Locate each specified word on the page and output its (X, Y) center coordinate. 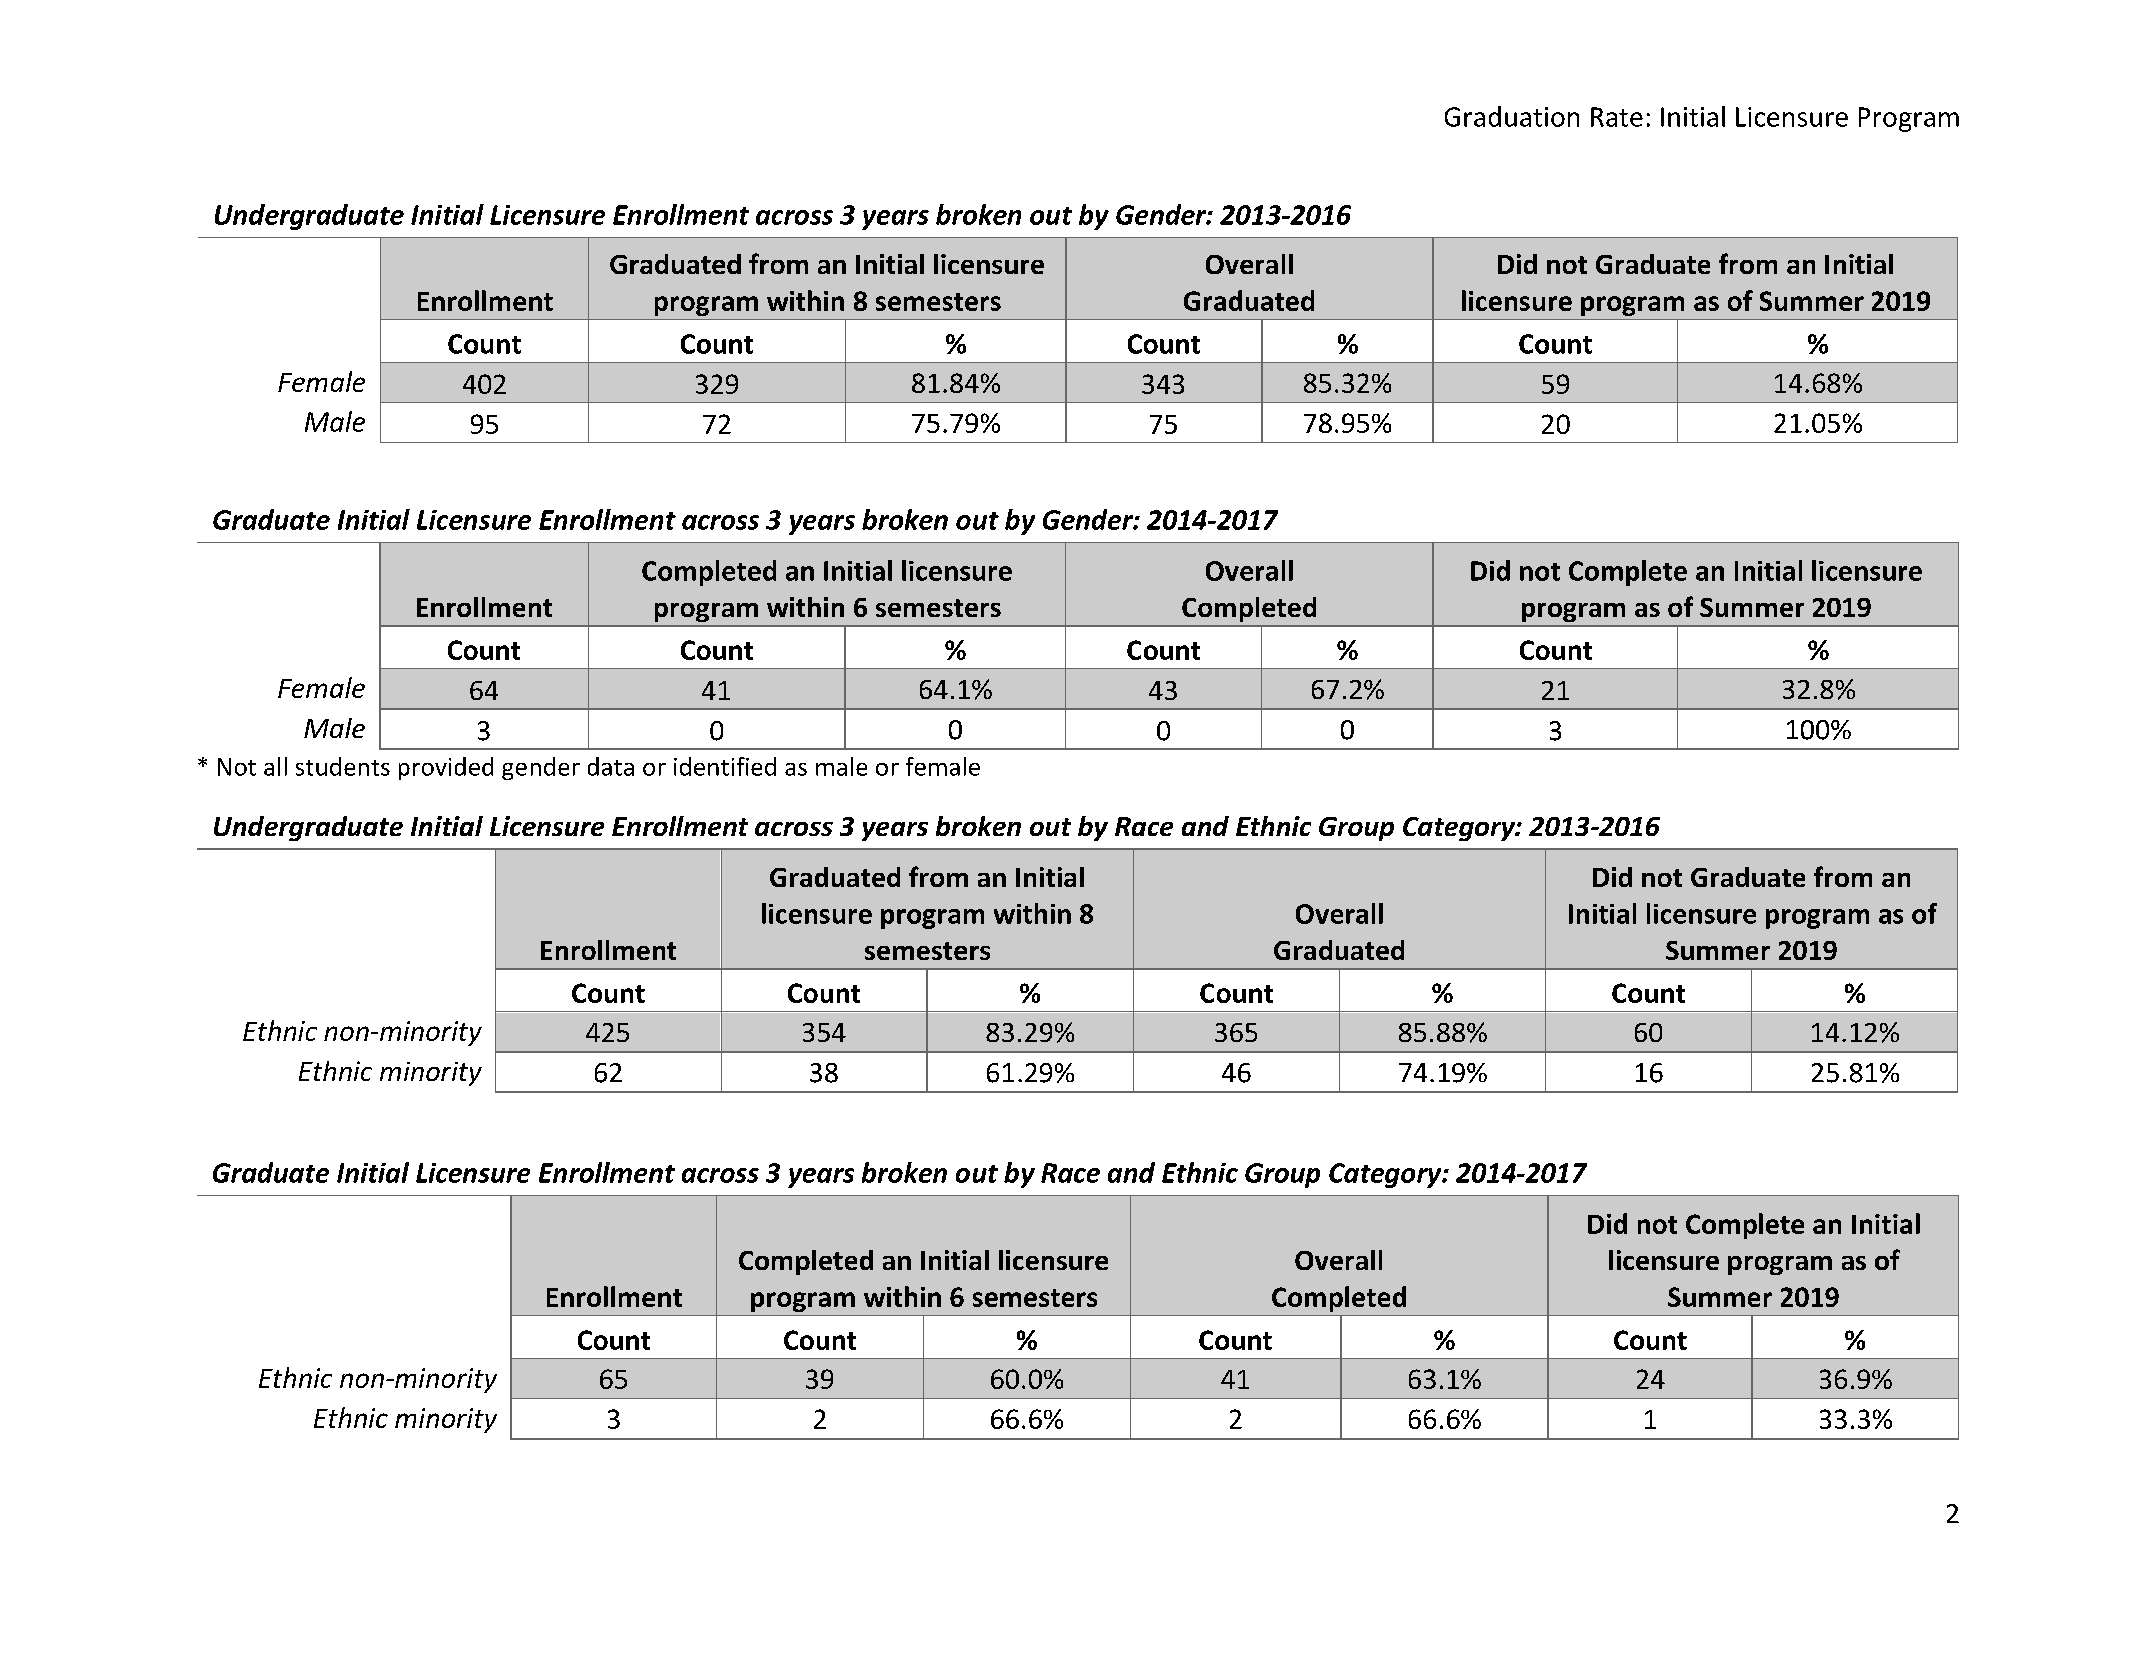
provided (446, 768)
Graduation (1512, 116)
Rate (1617, 117)
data (611, 766)
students (343, 766)
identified (725, 766)
